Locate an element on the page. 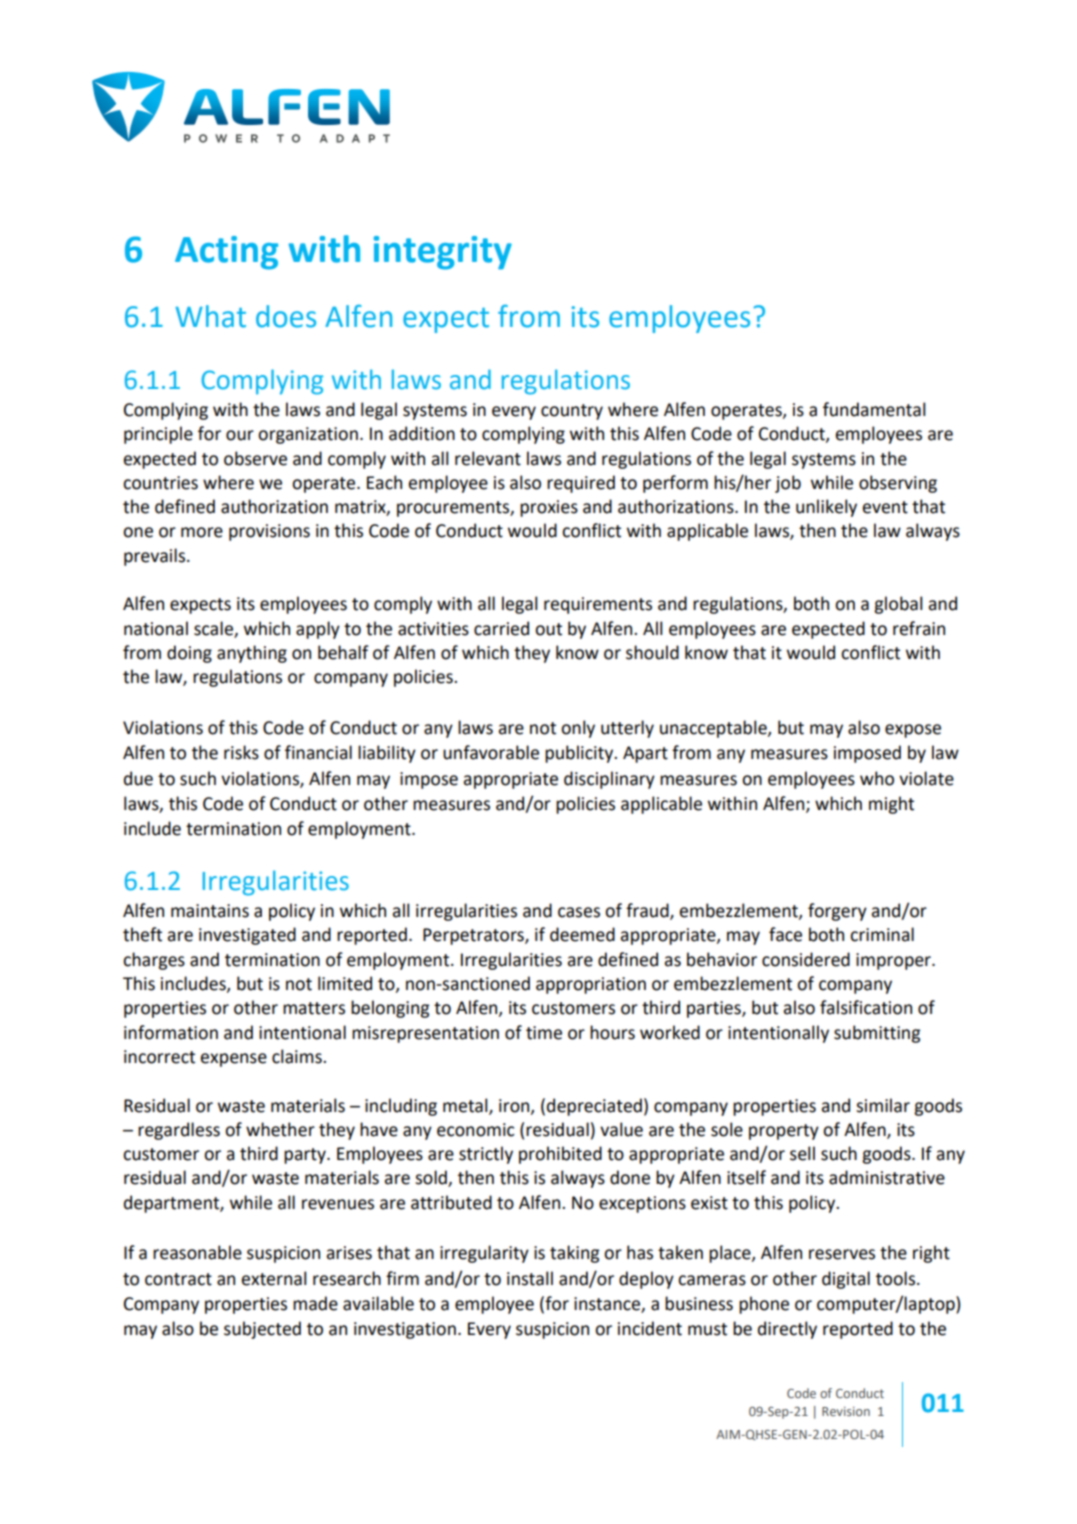 The image size is (1077, 1524). subjected is located at coordinates (262, 1330).
